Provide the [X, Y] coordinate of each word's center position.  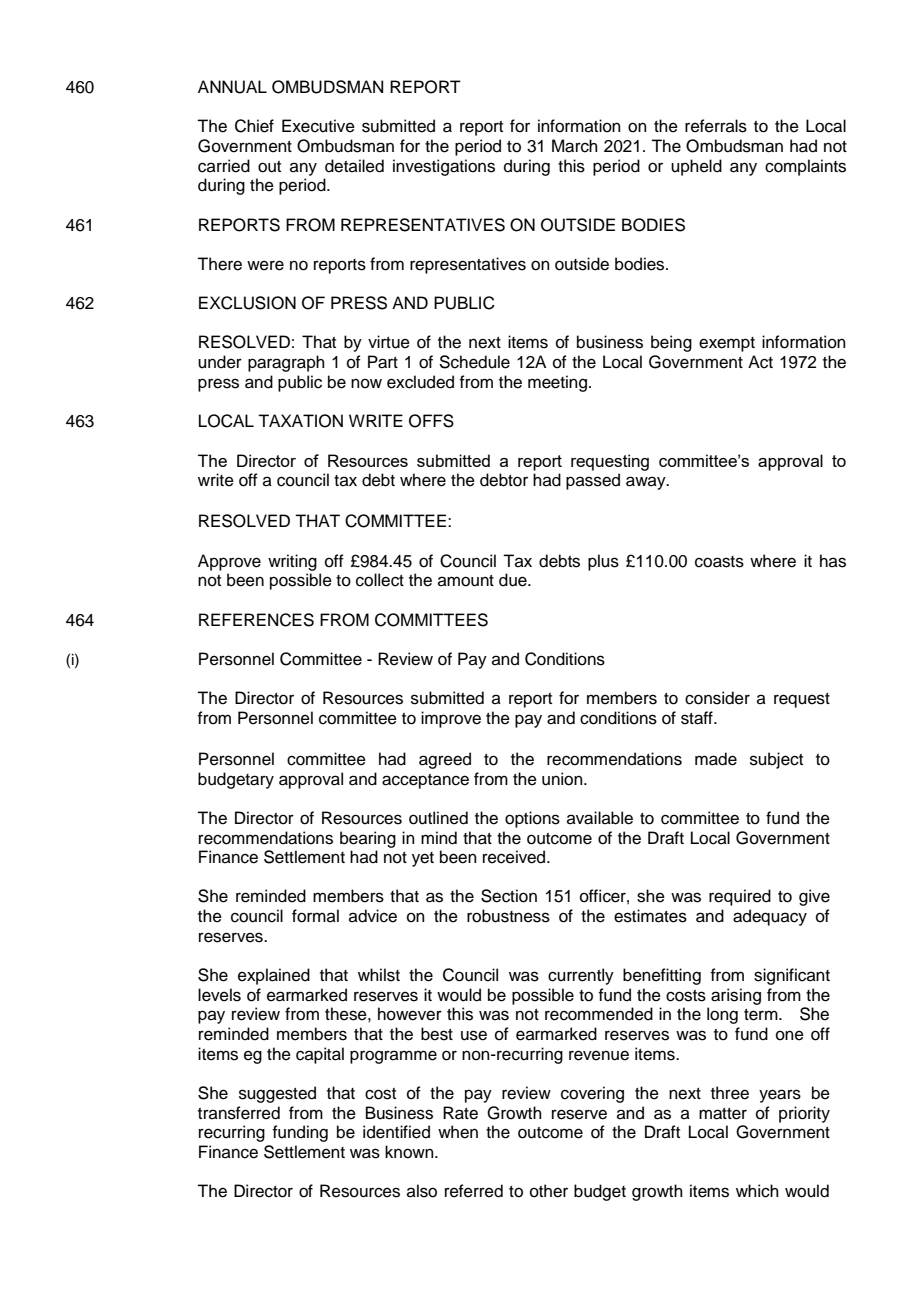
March [575, 146]
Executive [318, 126]
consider [717, 698]
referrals [716, 126]
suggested [277, 1094]
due [514, 580]
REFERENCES [256, 620]
